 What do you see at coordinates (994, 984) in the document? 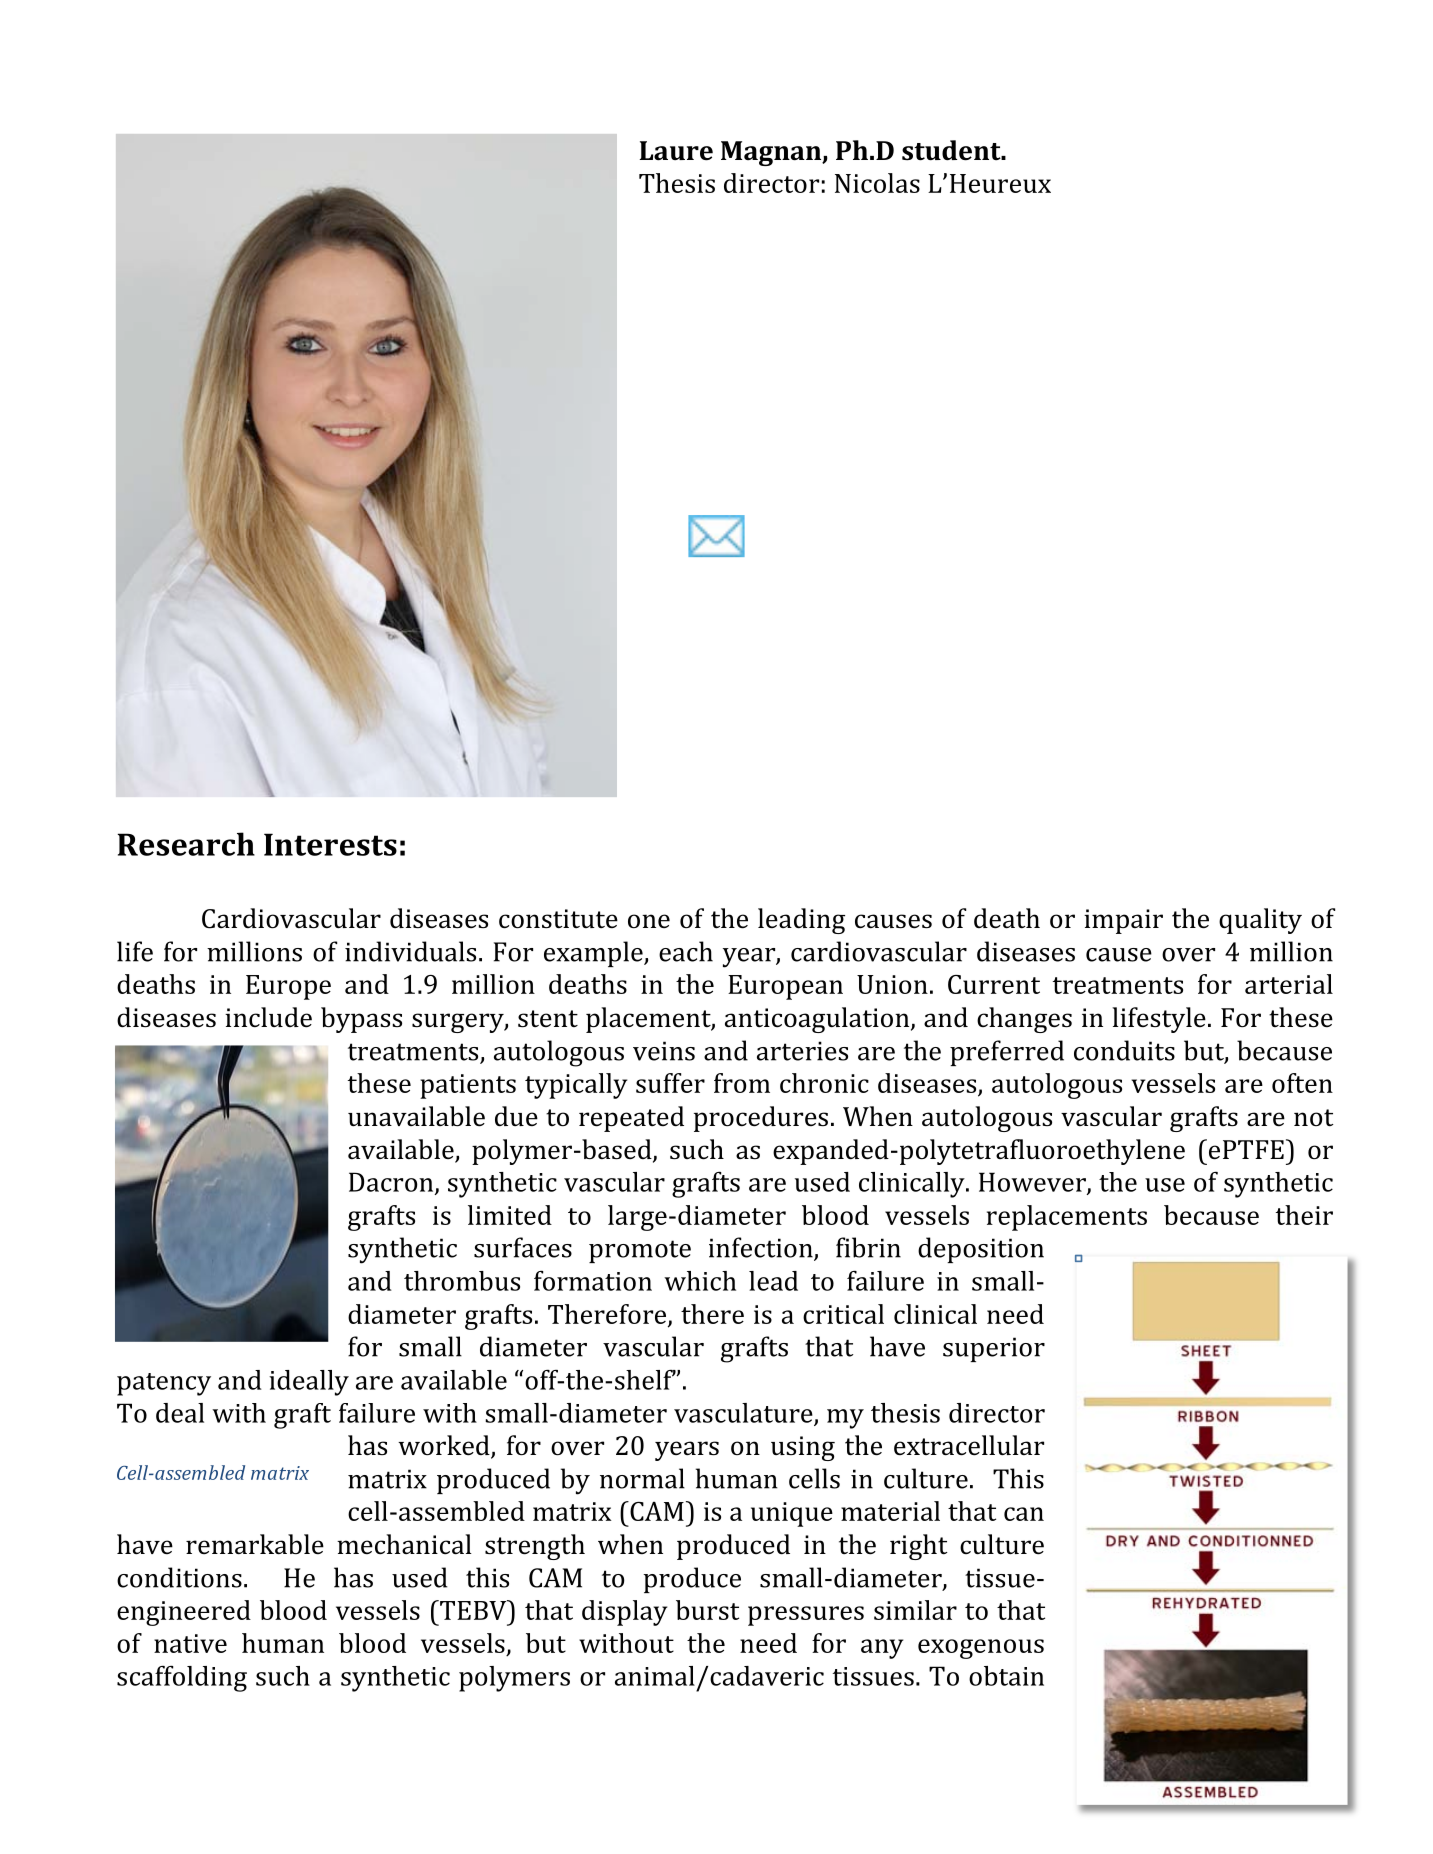
I see `Current` at bounding box center [994, 984].
